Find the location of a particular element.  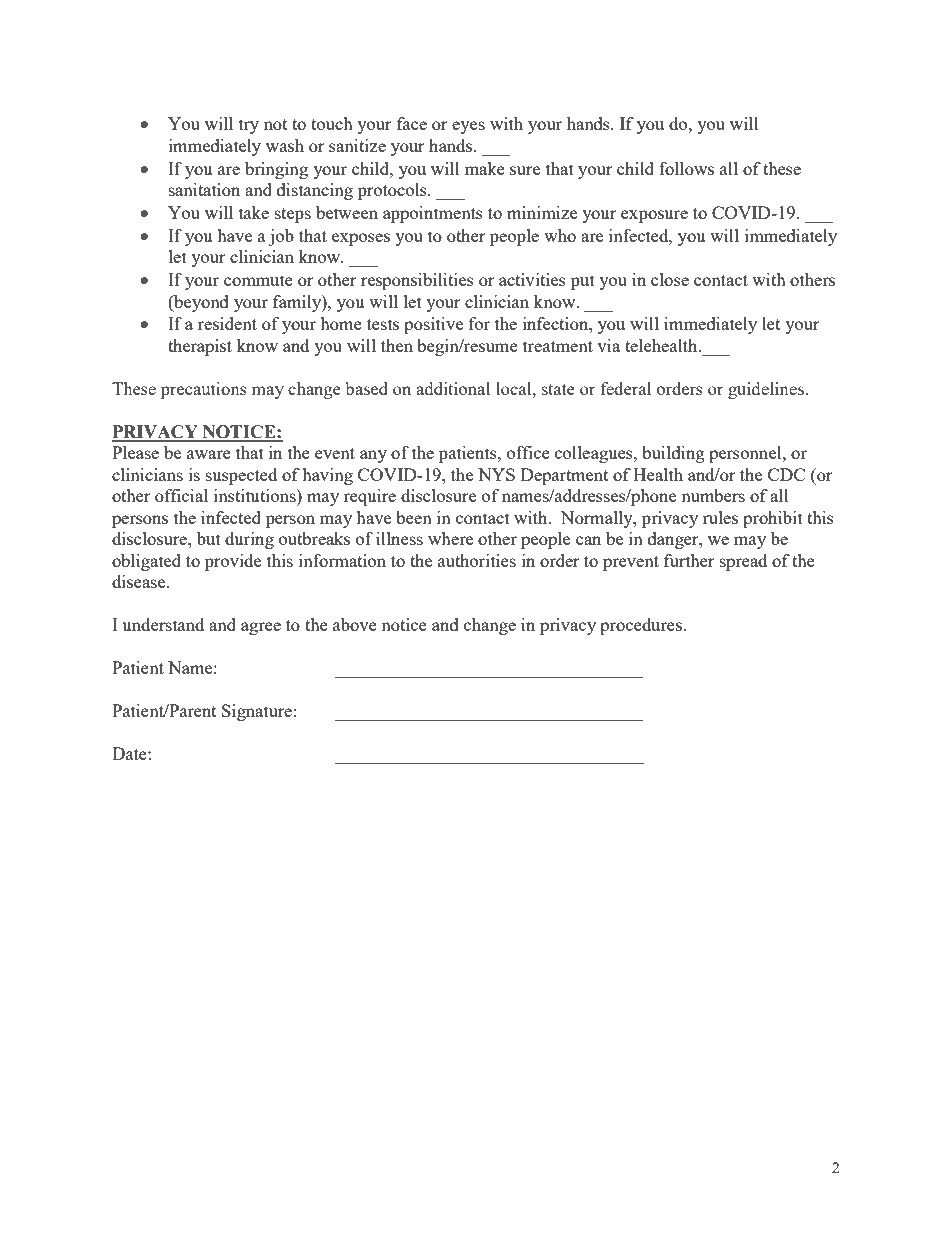

rules is located at coordinates (720, 517).
